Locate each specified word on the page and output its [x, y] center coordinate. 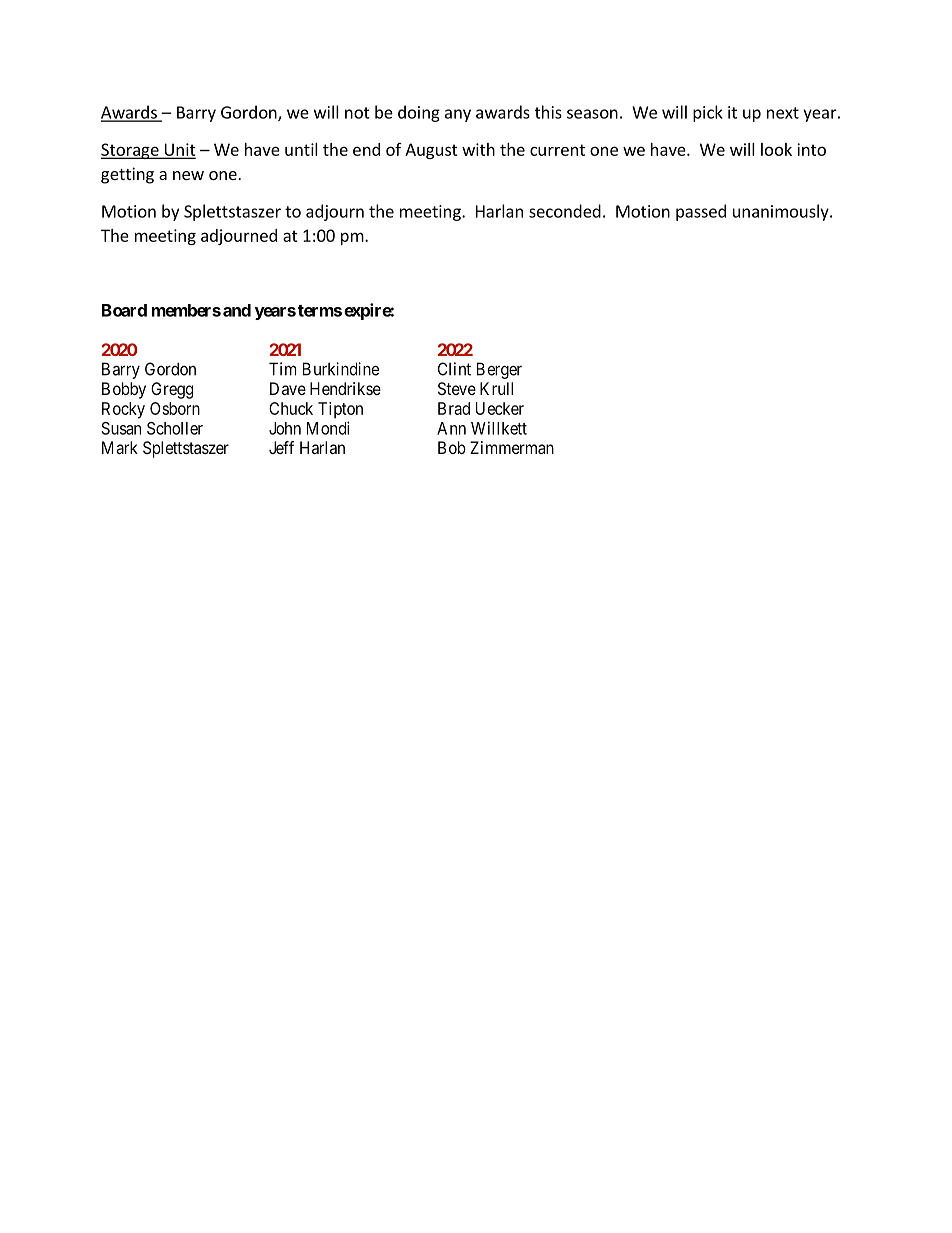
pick [708, 113]
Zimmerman [512, 447]
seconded [565, 211]
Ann [451, 428]
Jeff [281, 447]
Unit [179, 150]
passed [701, 212]
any [458, 115]
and [237, 310]
